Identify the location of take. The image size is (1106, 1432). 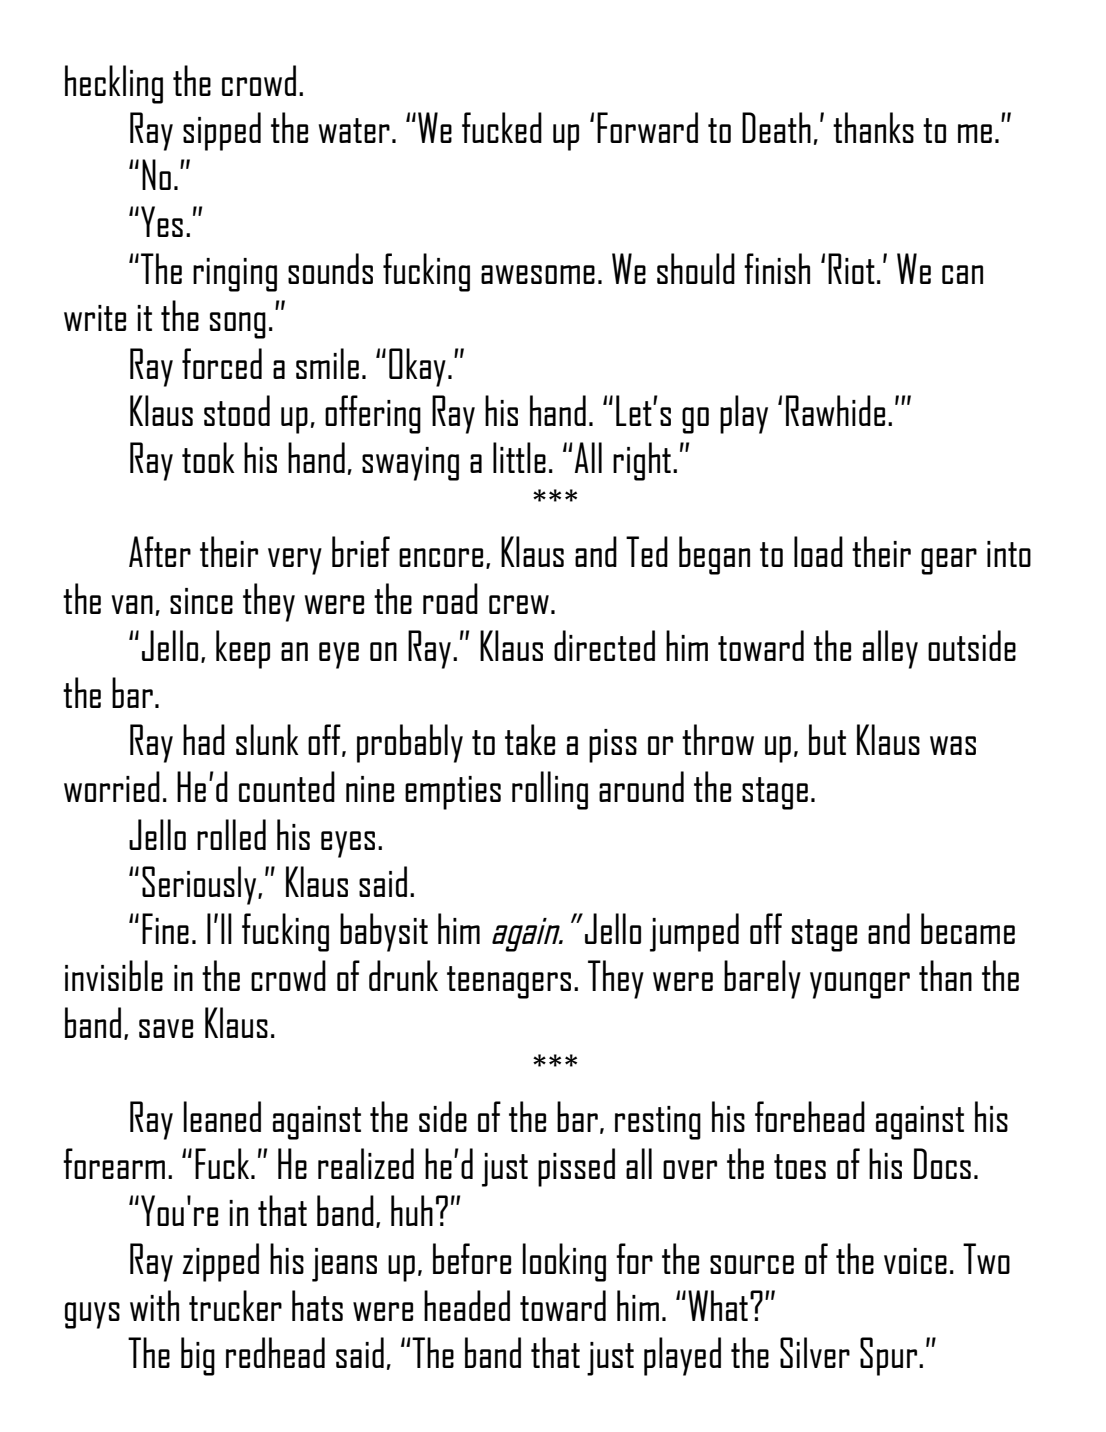
(530, 739).
